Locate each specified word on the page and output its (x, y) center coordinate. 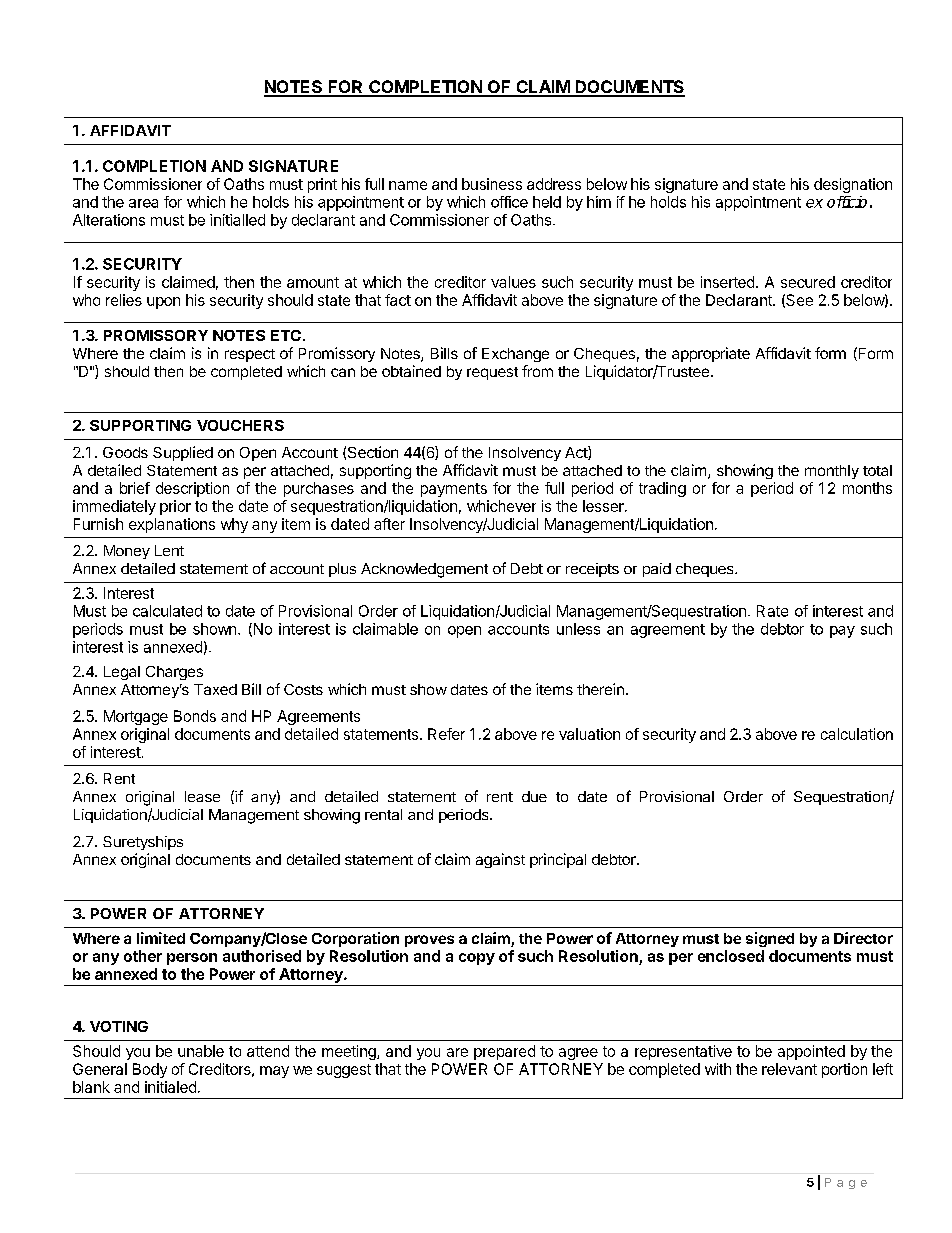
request (492, 373)
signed (770, 939)
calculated (167, 611)
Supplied (183, 453)
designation (853, 185)
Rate (772, 611)
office (509, 202)
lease (202, 796)
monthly (832, 472)
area (143, 203)
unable (201, 1051)
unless (578, 629)
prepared (504, 1052)
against (500, 860)
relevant (789, 1069)
